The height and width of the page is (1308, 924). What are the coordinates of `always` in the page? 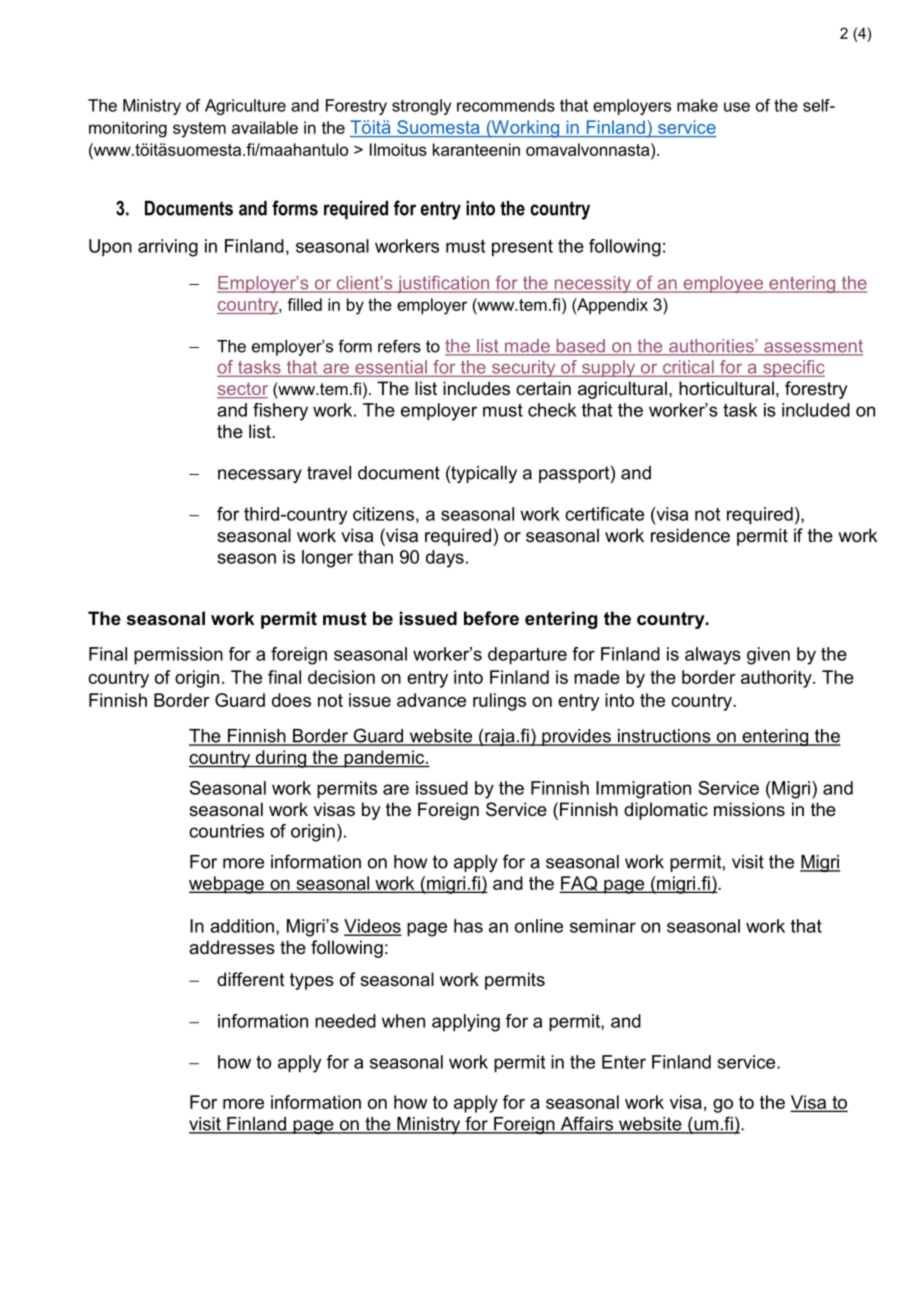 It's located at (713, 656).
